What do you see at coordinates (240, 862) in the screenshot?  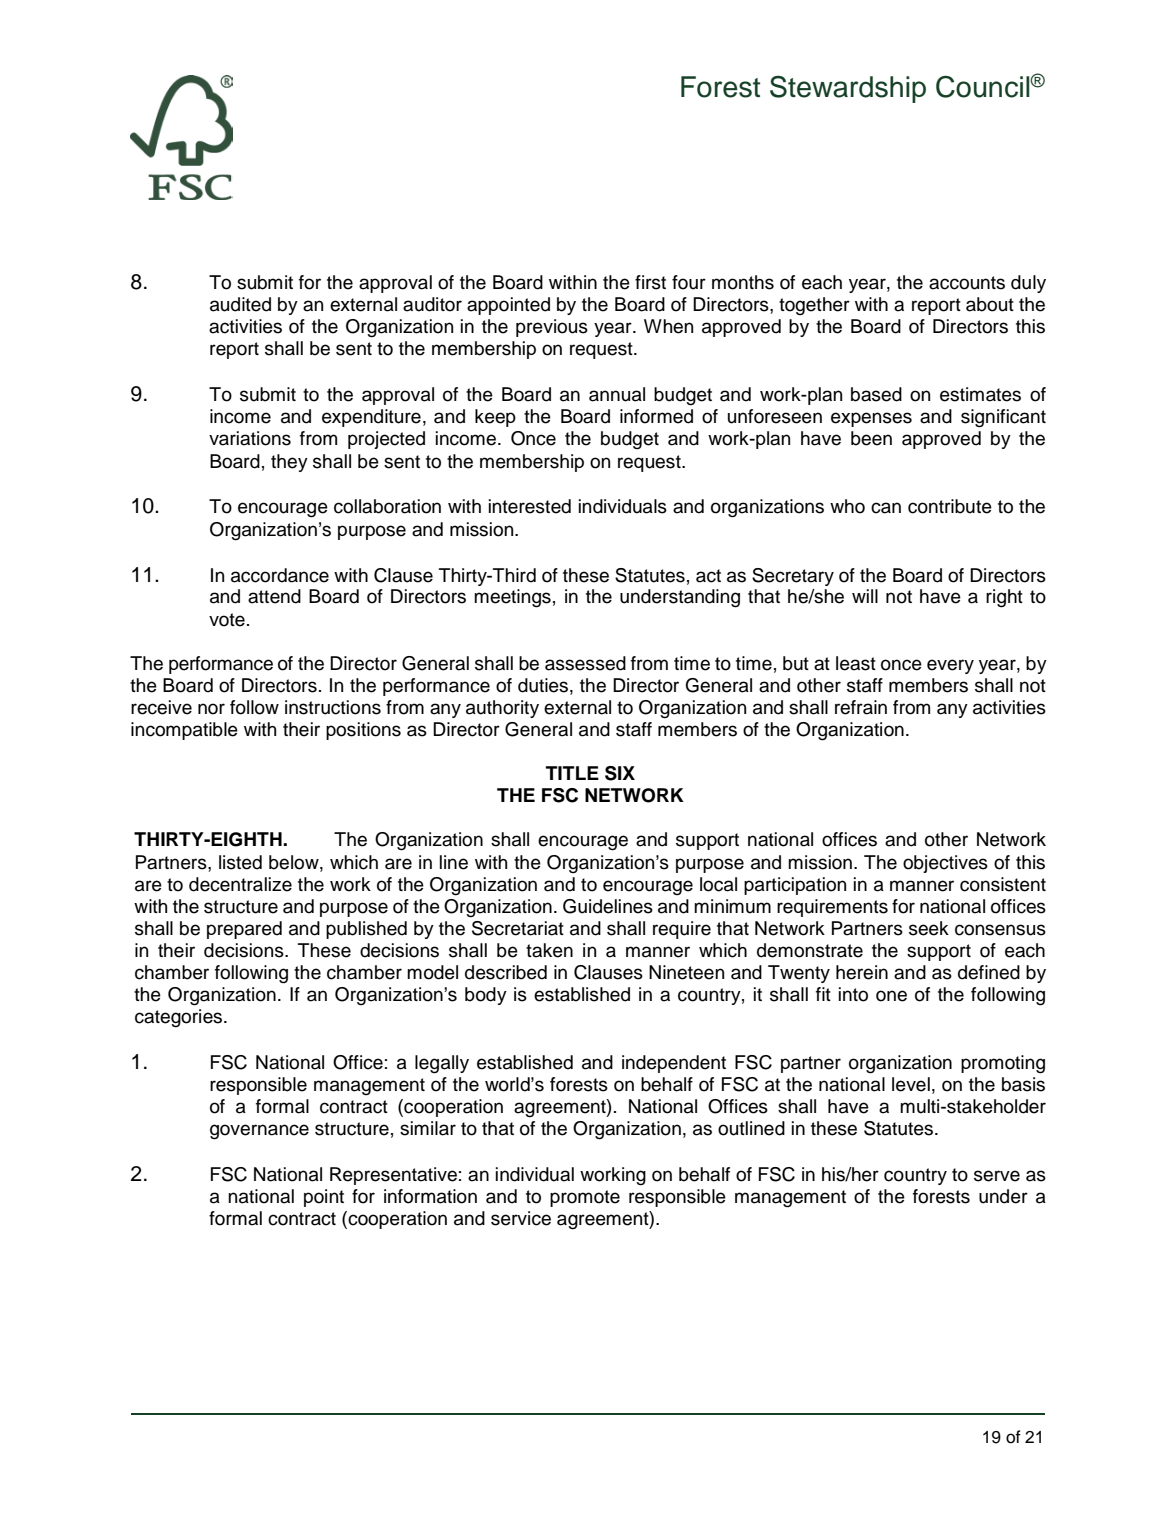 I see `listed` at bounding box center [240, 862].
